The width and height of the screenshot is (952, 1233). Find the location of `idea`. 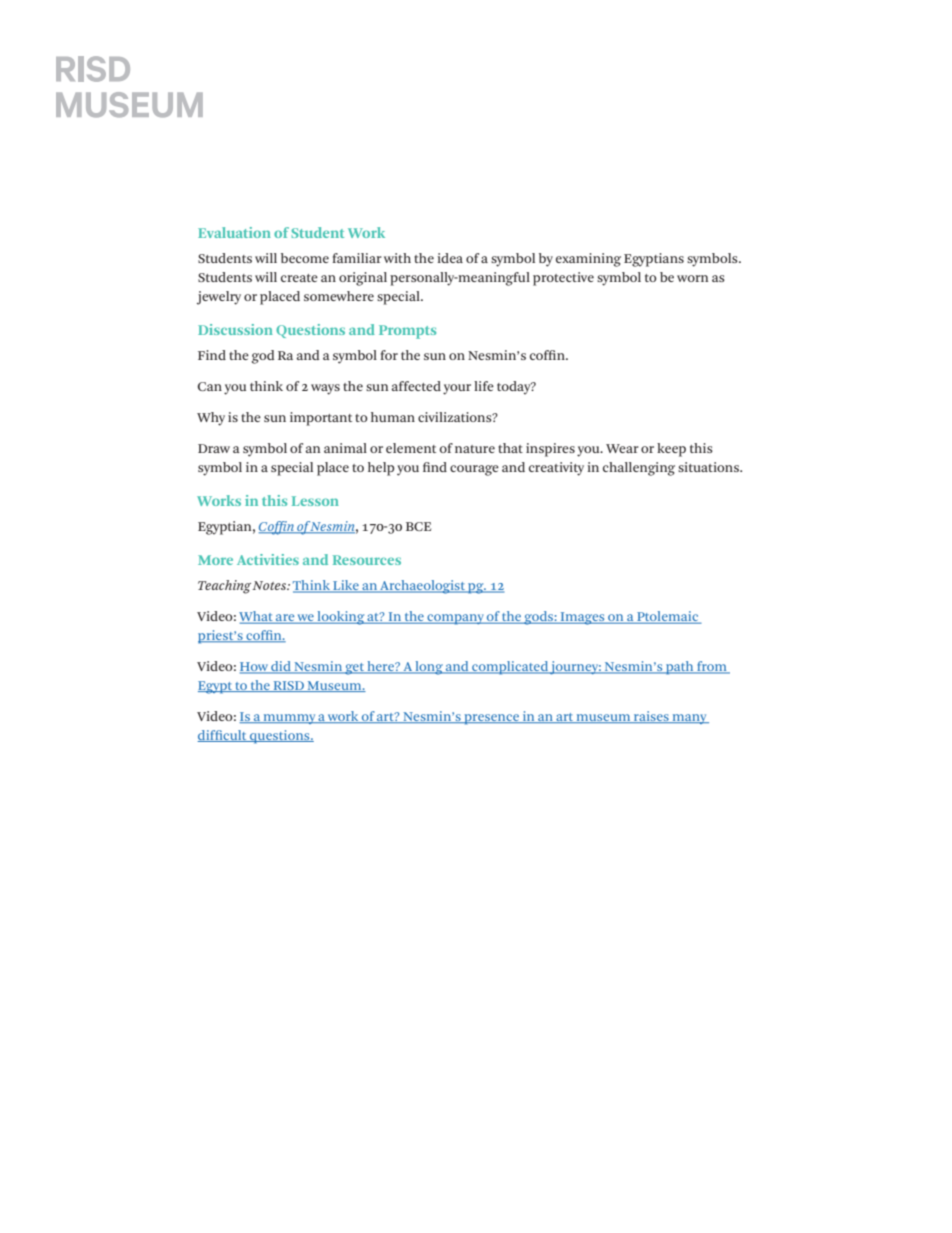

idea is located at coordinates (450, 258).
